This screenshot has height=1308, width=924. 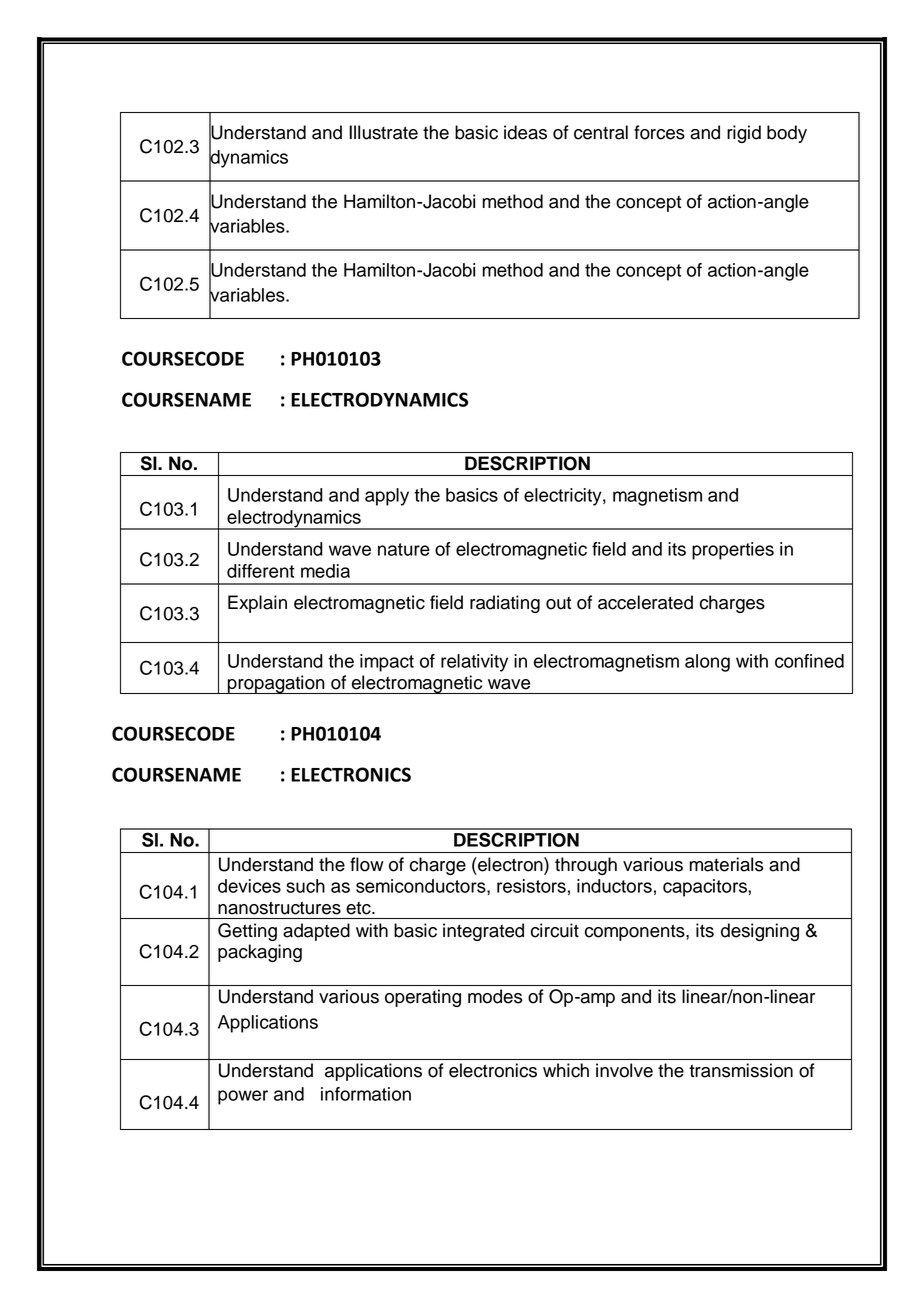 I want to click on information, so click(x=366, y=1094).
